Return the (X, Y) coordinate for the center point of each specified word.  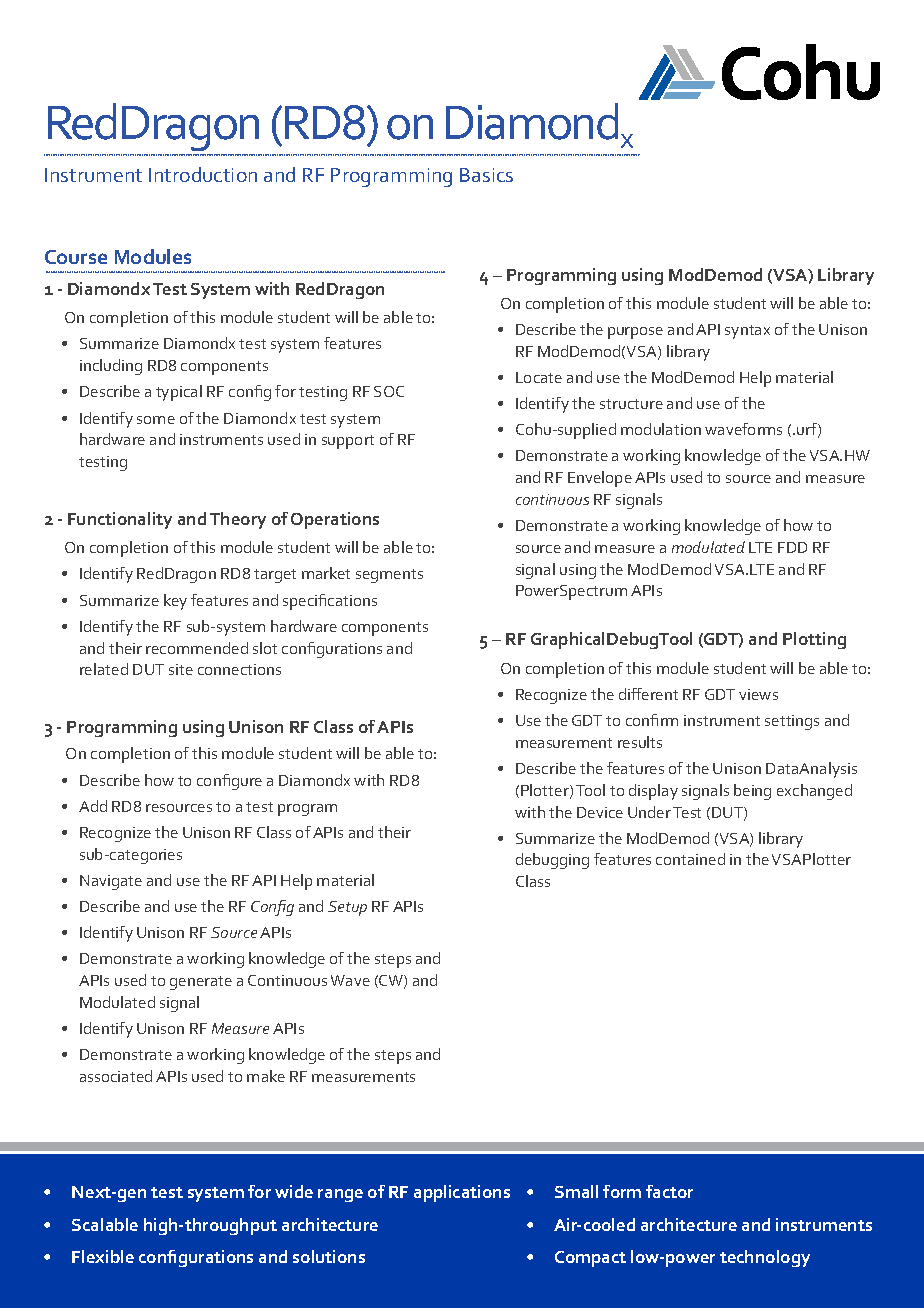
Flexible (103, 1256)
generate (201, 983)
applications (462, 1193)
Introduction (203, 174)
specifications (330, 602)
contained (690, 859)
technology (765, 1258)
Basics (486, 175)
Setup (347, 908)
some (156, 420)
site (181, 669)
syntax (747, 332)
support (348, 442)
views (758, 694)
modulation (661, 429)
